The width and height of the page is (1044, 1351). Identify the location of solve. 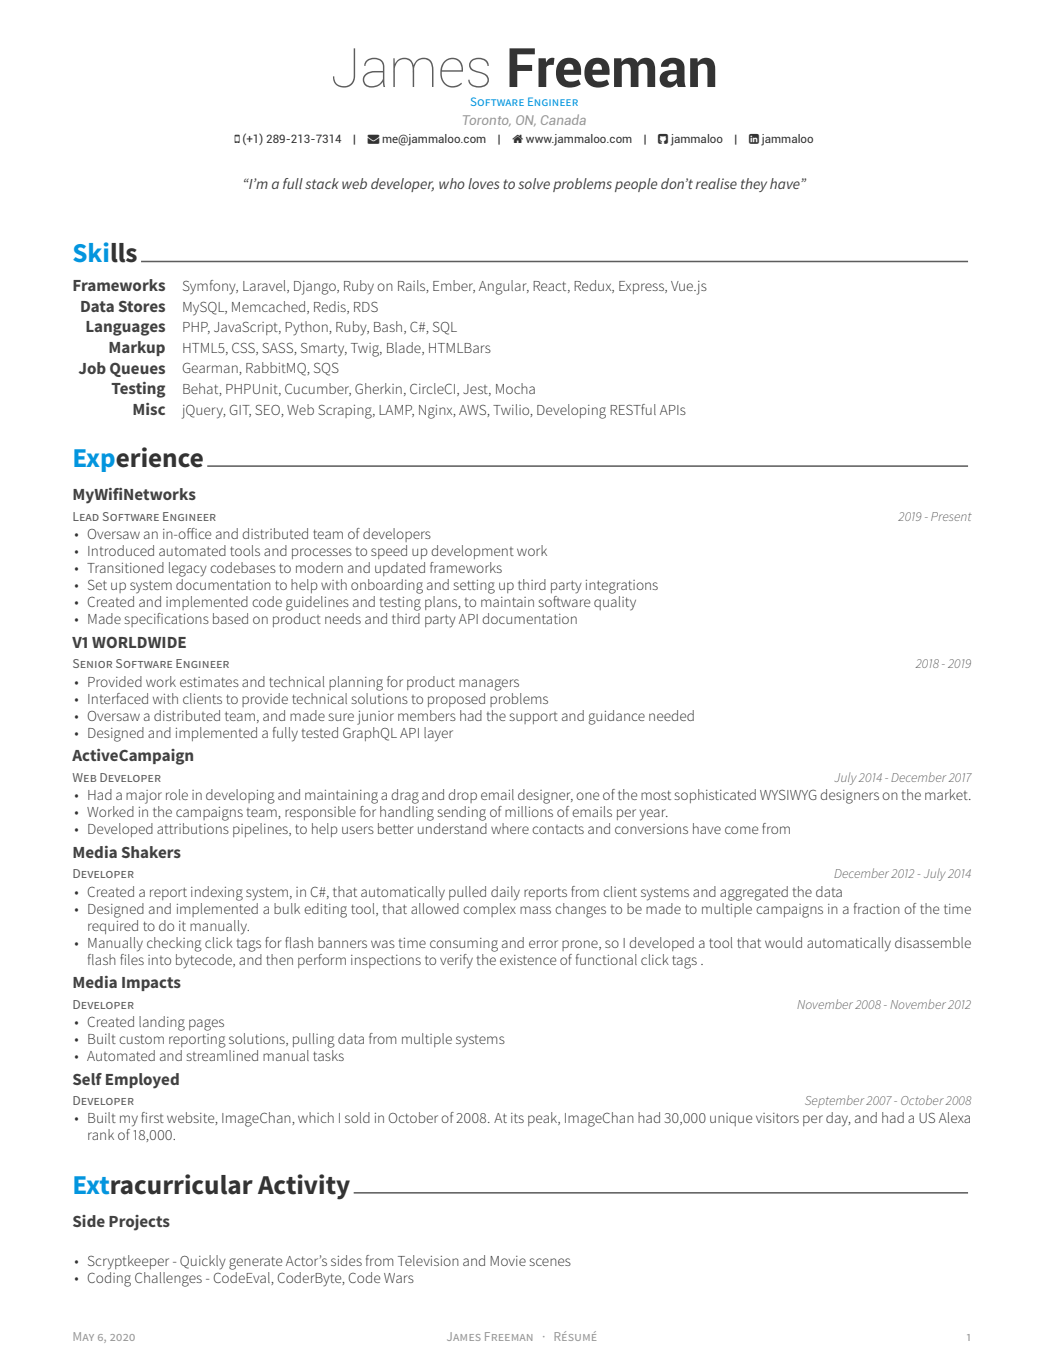
(534, 183).
